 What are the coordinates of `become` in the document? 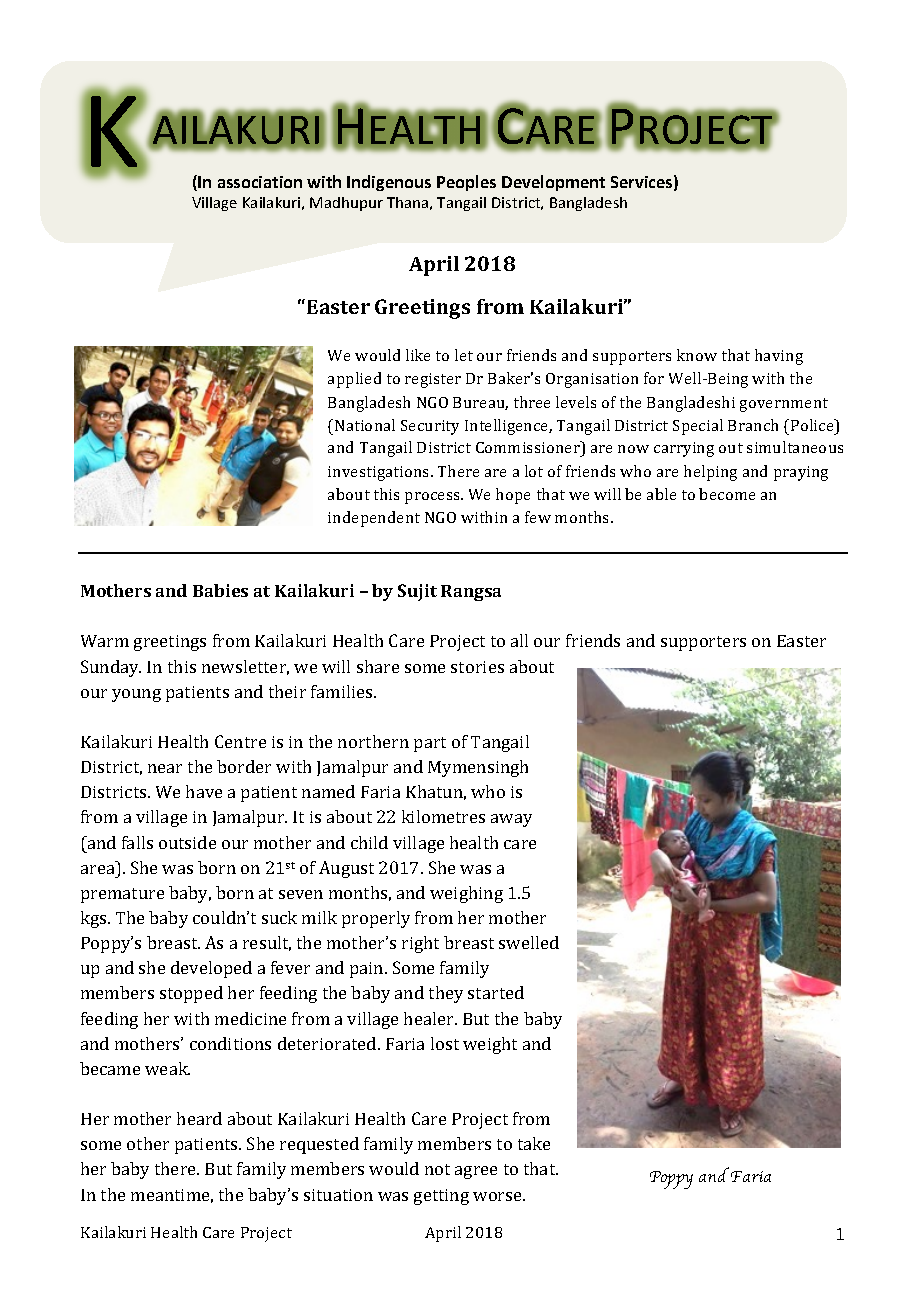 It's located at (727, 494).
